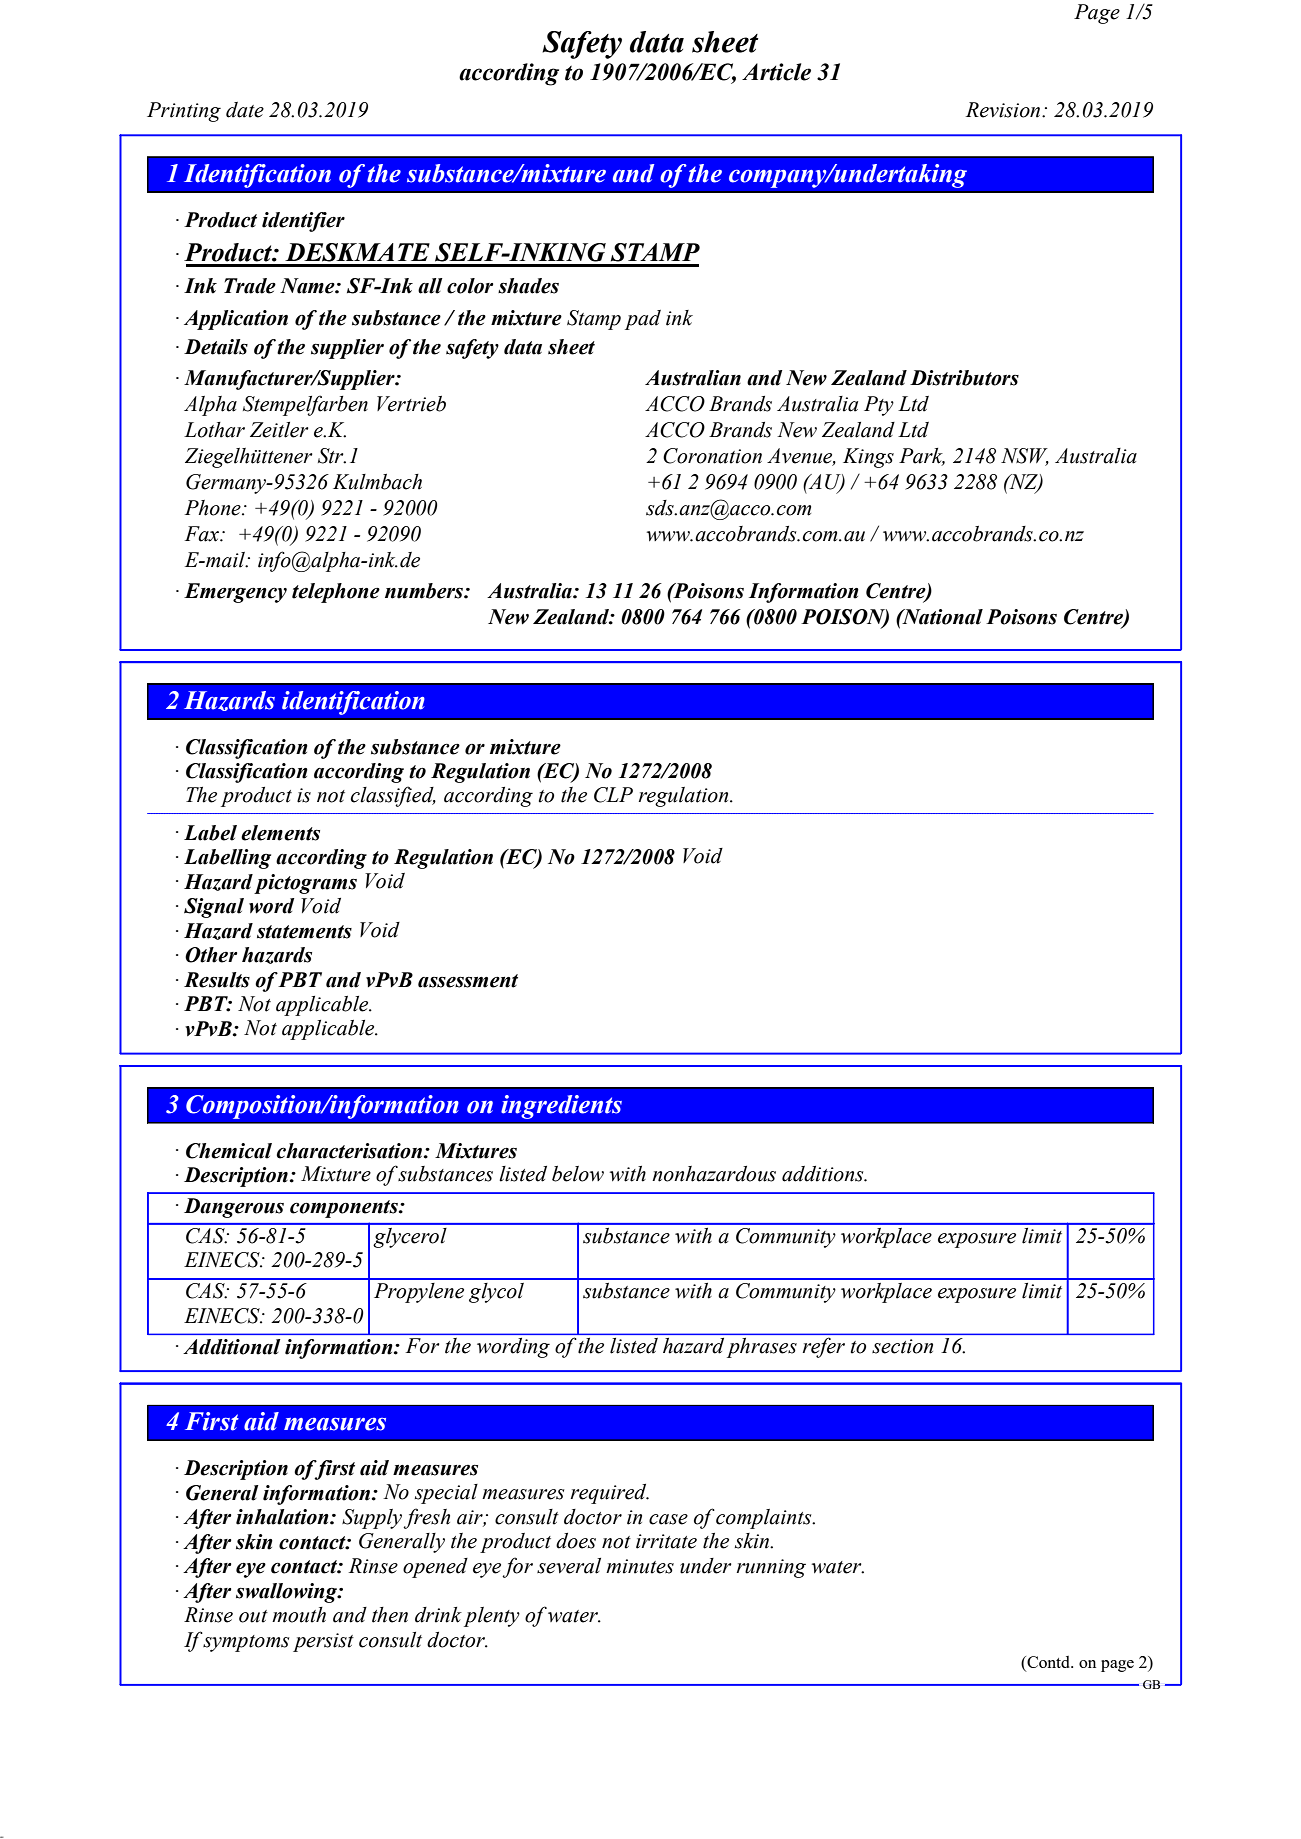 The height and width of the screenshot is (1839, 1301). Describe the element at coordinates (613, 795) in the screenshot. I see `CLP` at that location.
